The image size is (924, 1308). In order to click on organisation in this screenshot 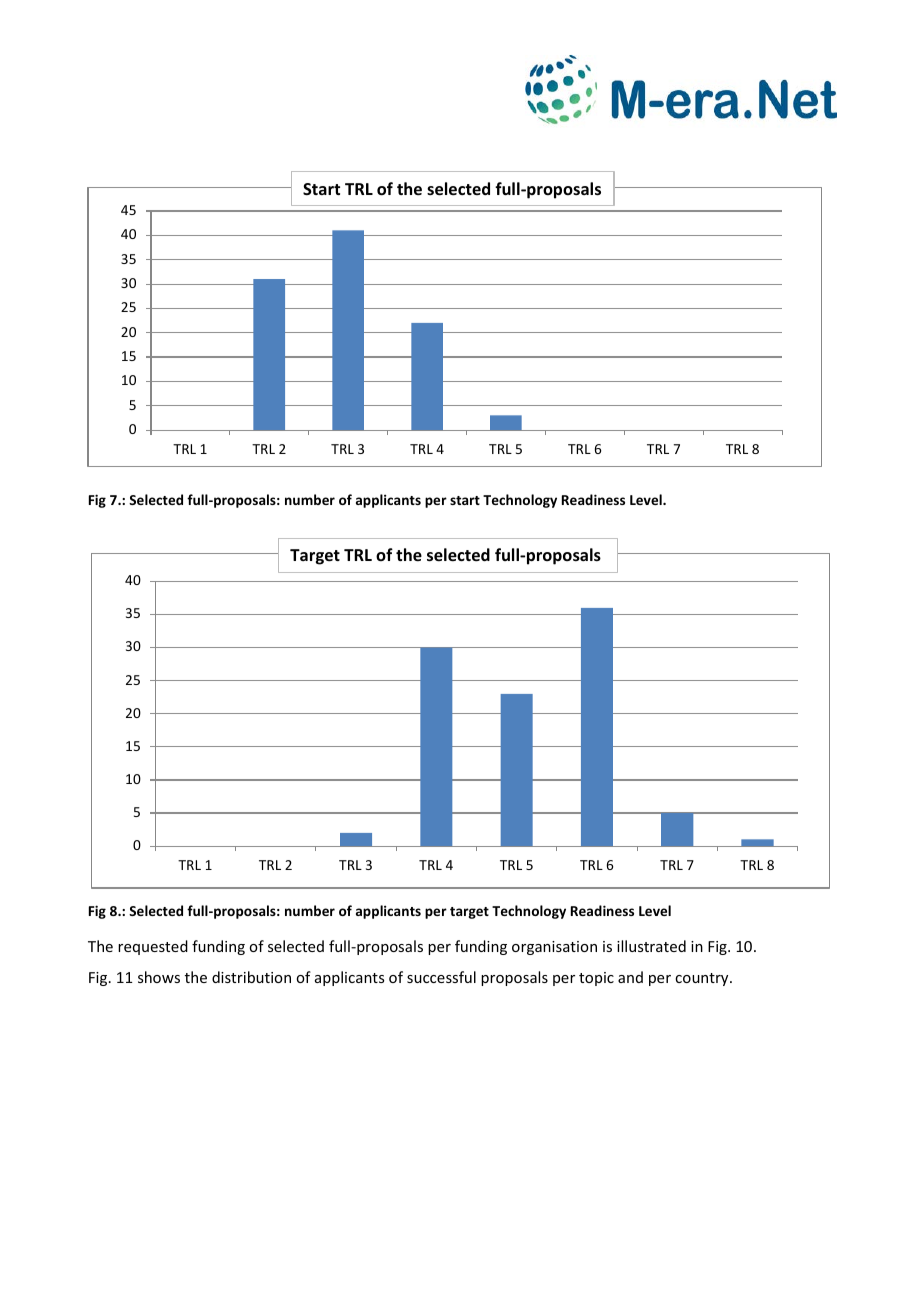, I will do `click(554, 948)`.
